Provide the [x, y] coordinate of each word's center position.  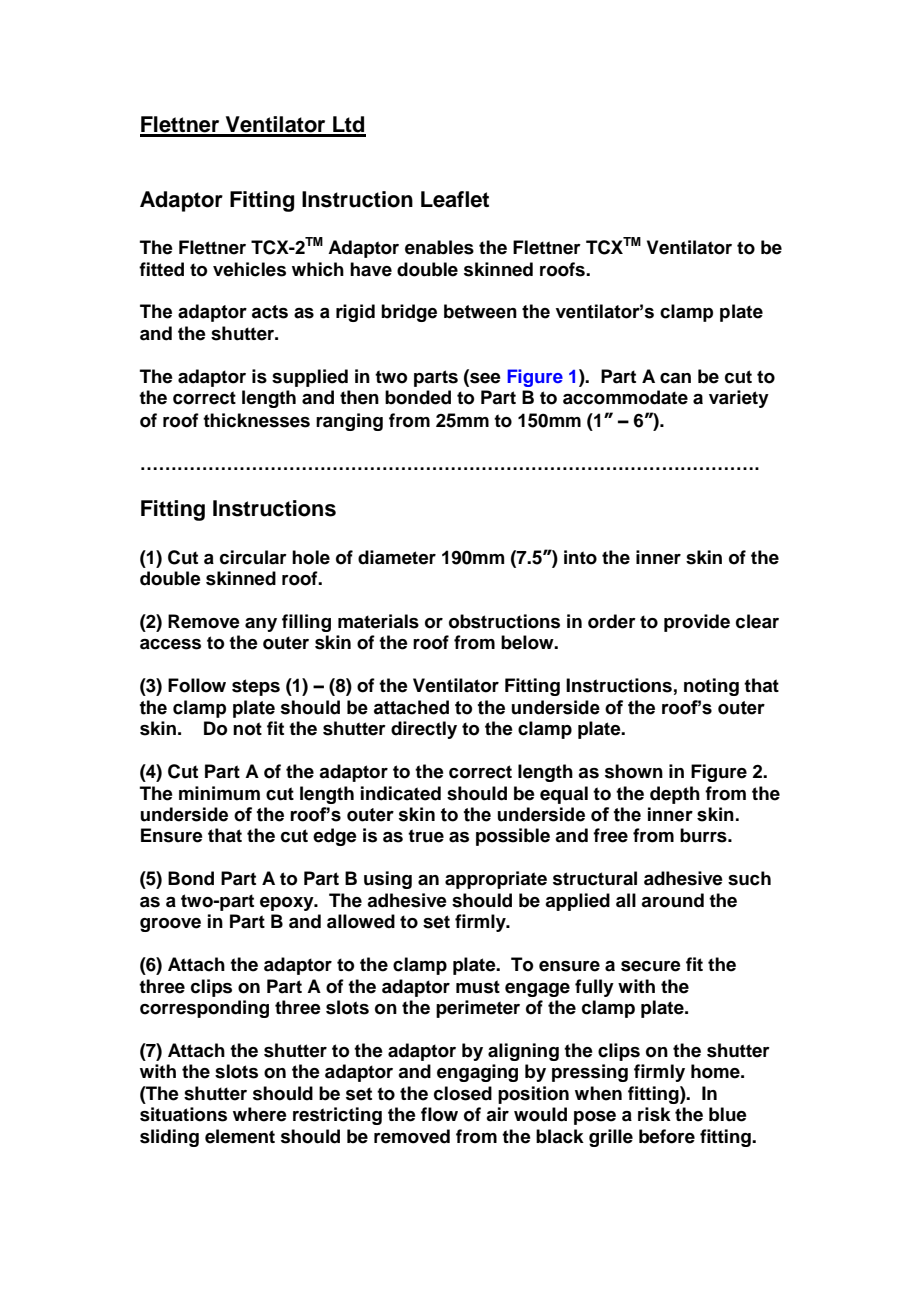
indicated [401, 793]
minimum [219, 793]
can [675, 378]
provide [697, 623]
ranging [349, 422]
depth [675, 795]
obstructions [504, 621]
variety [739, 399]
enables [439, 247]
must [478, 987]
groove [170, 925]
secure [651, 966]
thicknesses [256, 420]
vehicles [249, 269]
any [261, 625]
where [260, 1114]
